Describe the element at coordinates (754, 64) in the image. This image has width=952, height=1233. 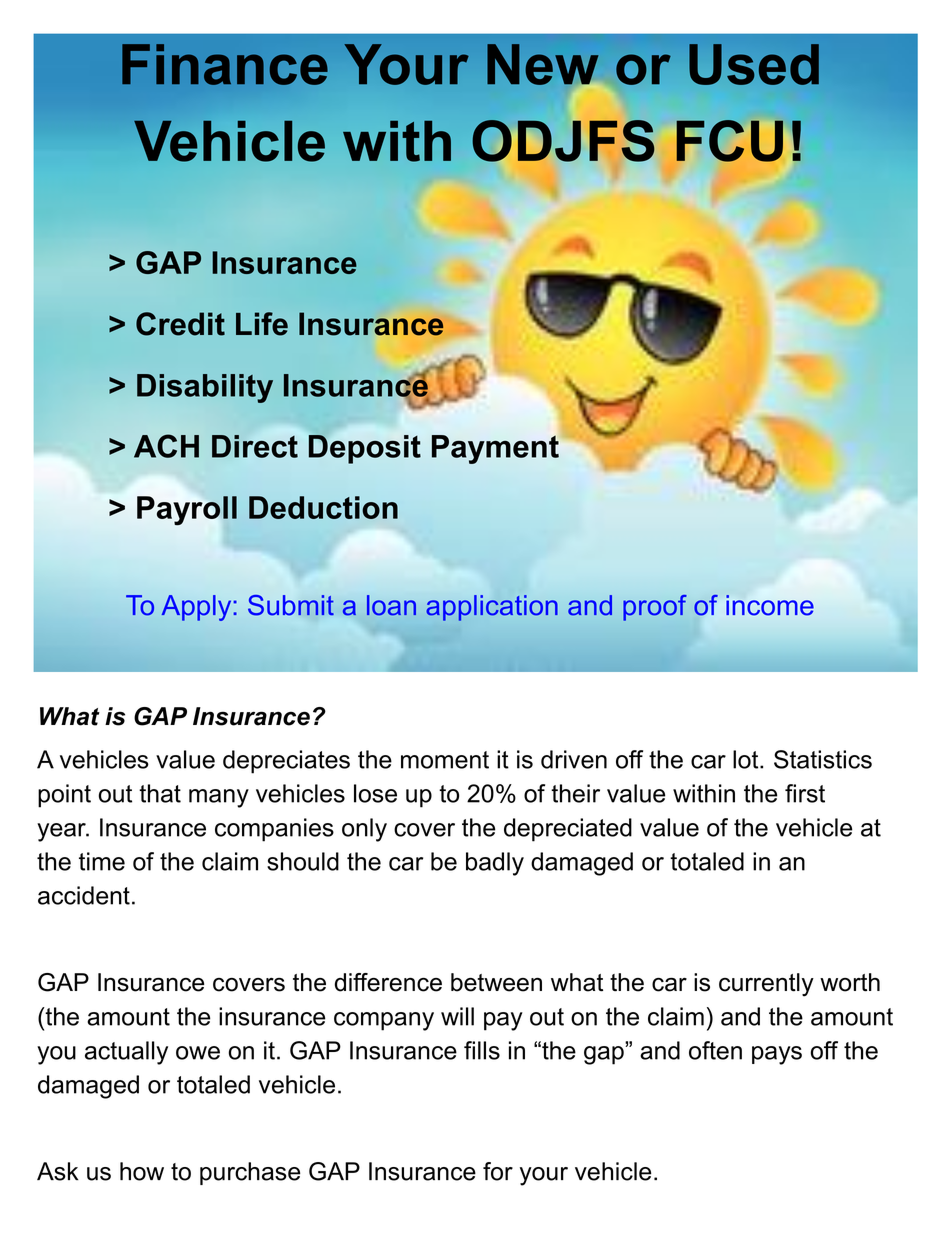
I see `Used` at that location.
